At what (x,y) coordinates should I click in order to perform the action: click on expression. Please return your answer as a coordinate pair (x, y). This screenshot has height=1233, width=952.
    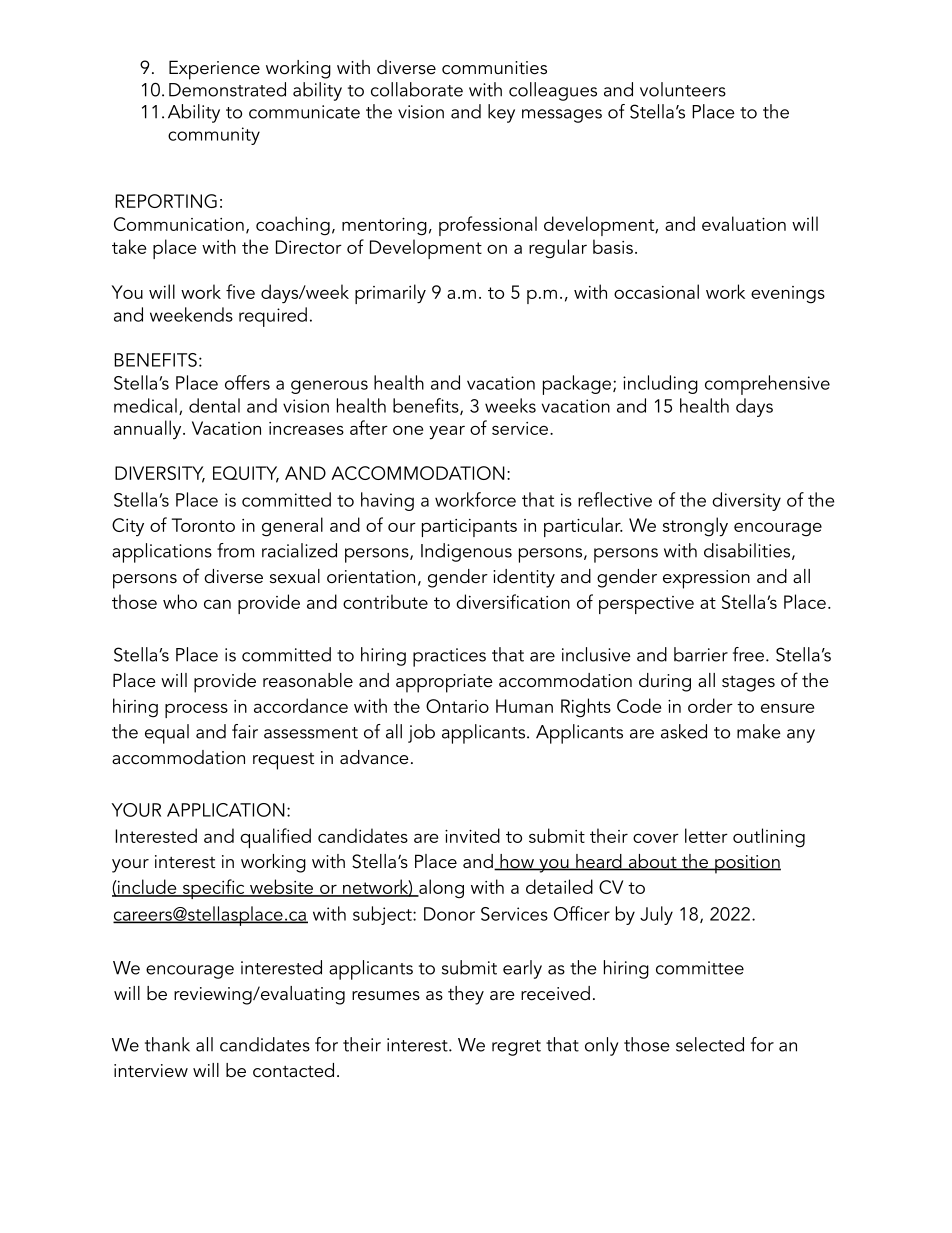
    Looking at the image, I should click on (706, 579).
